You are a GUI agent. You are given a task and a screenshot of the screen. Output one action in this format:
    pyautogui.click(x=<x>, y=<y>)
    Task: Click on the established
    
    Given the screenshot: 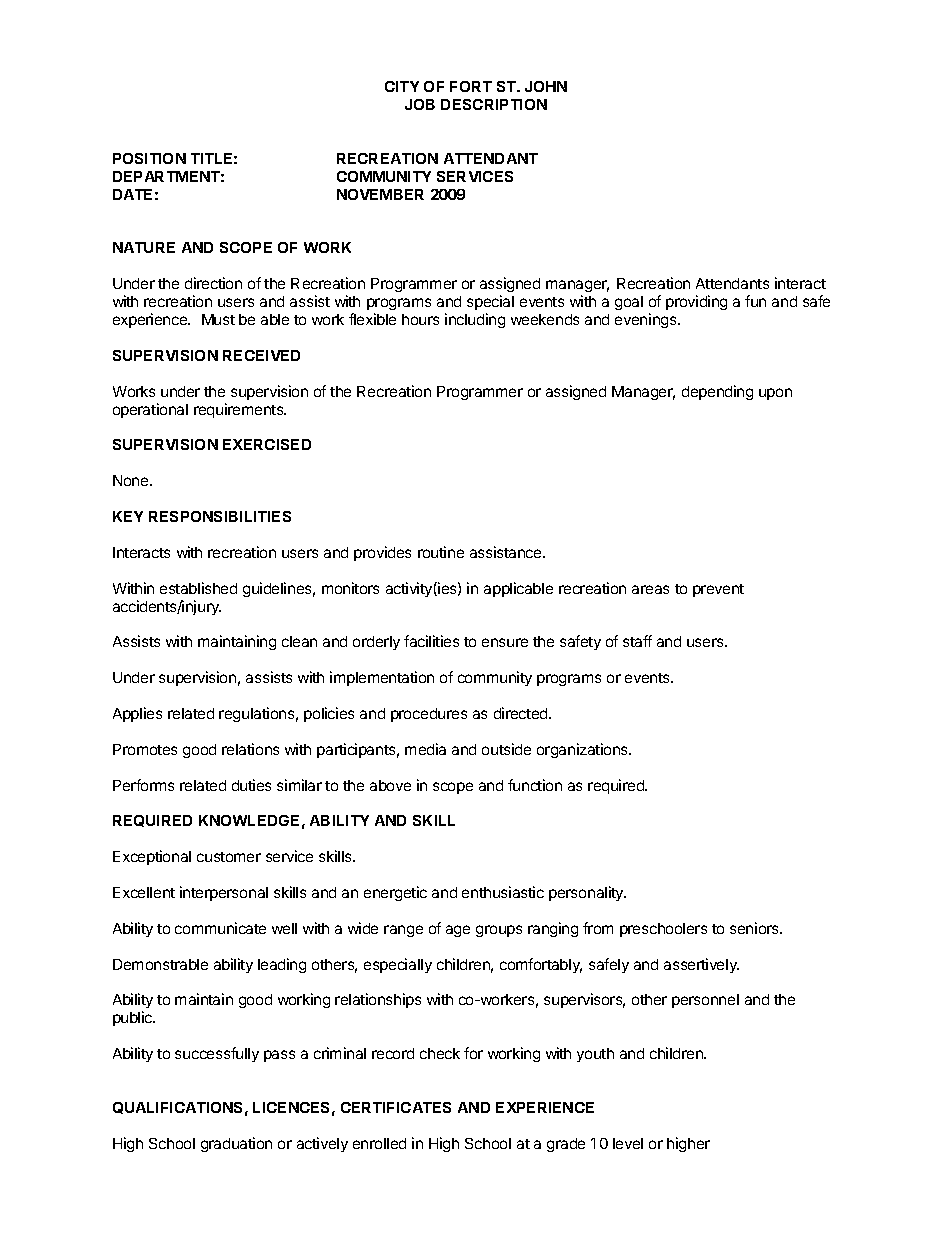 What is the action you would take?
    pyautogui.click(x=198, y=588)
